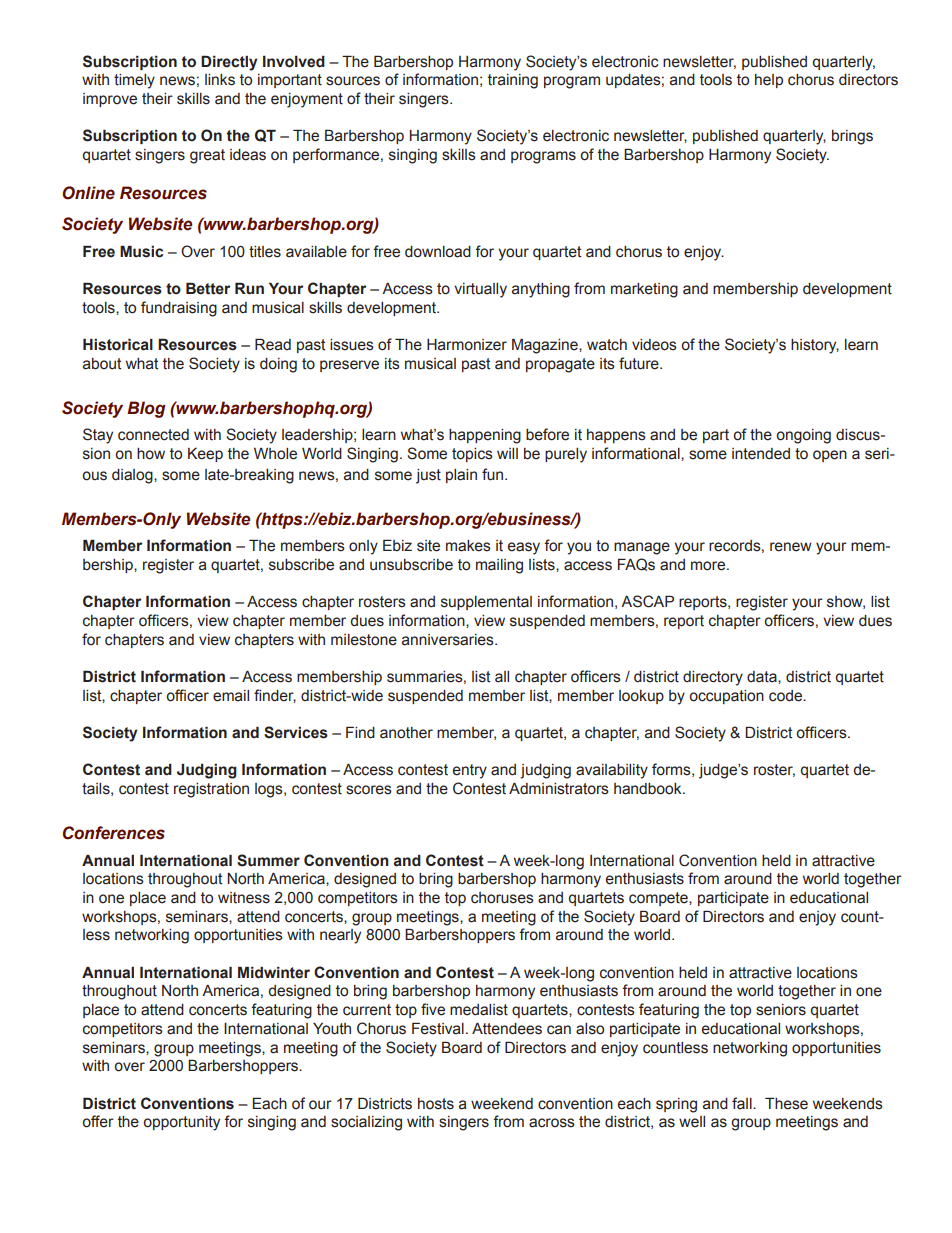  What do you see at coordinates (436, 1104) in the page?
I see `hosts` at bounding box center [436, 1104].
